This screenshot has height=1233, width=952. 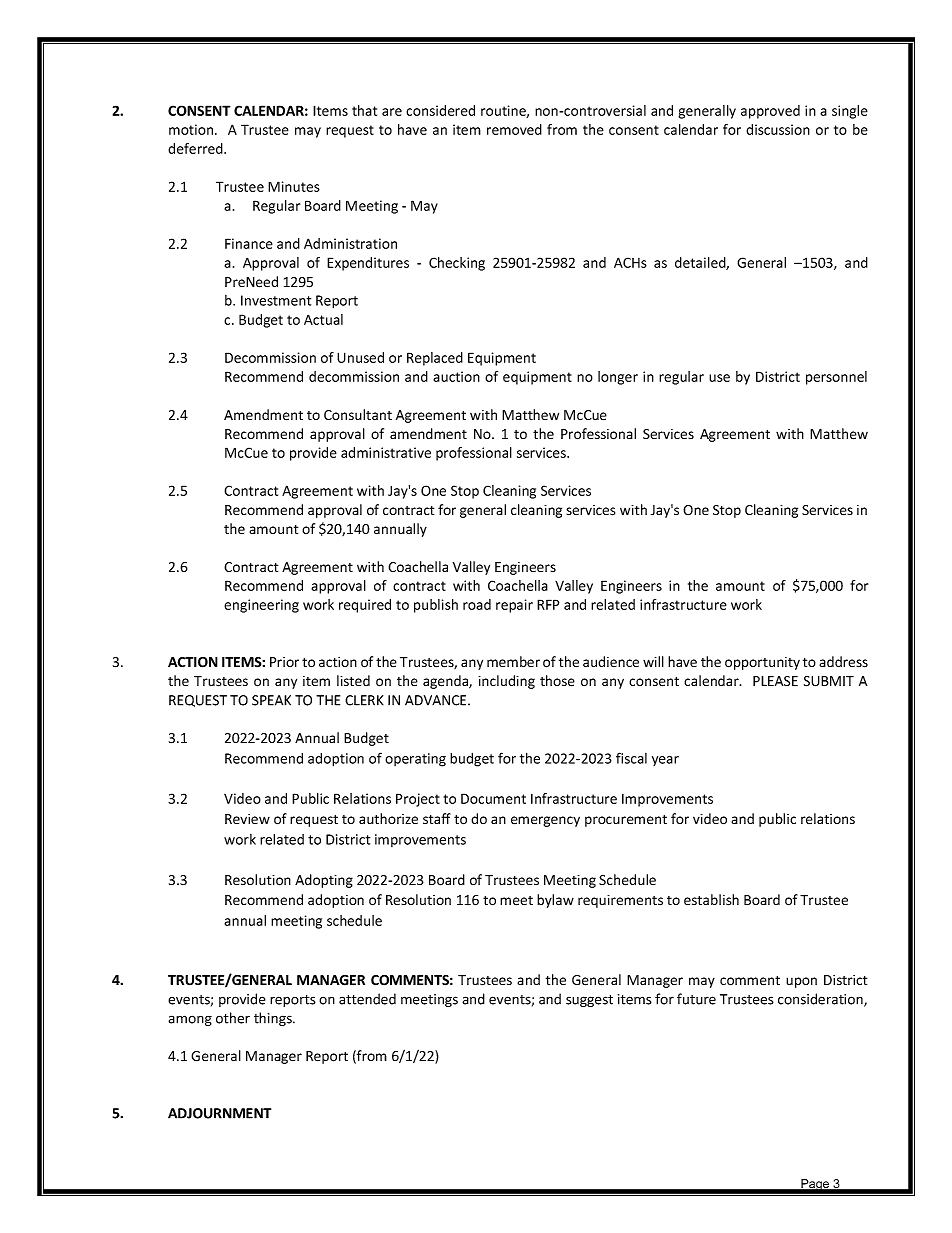 What do you see at coordinates (219, 1113) in the screenshot?
I see `ADJOURNMENT` at bounding box center [219, 1113].
